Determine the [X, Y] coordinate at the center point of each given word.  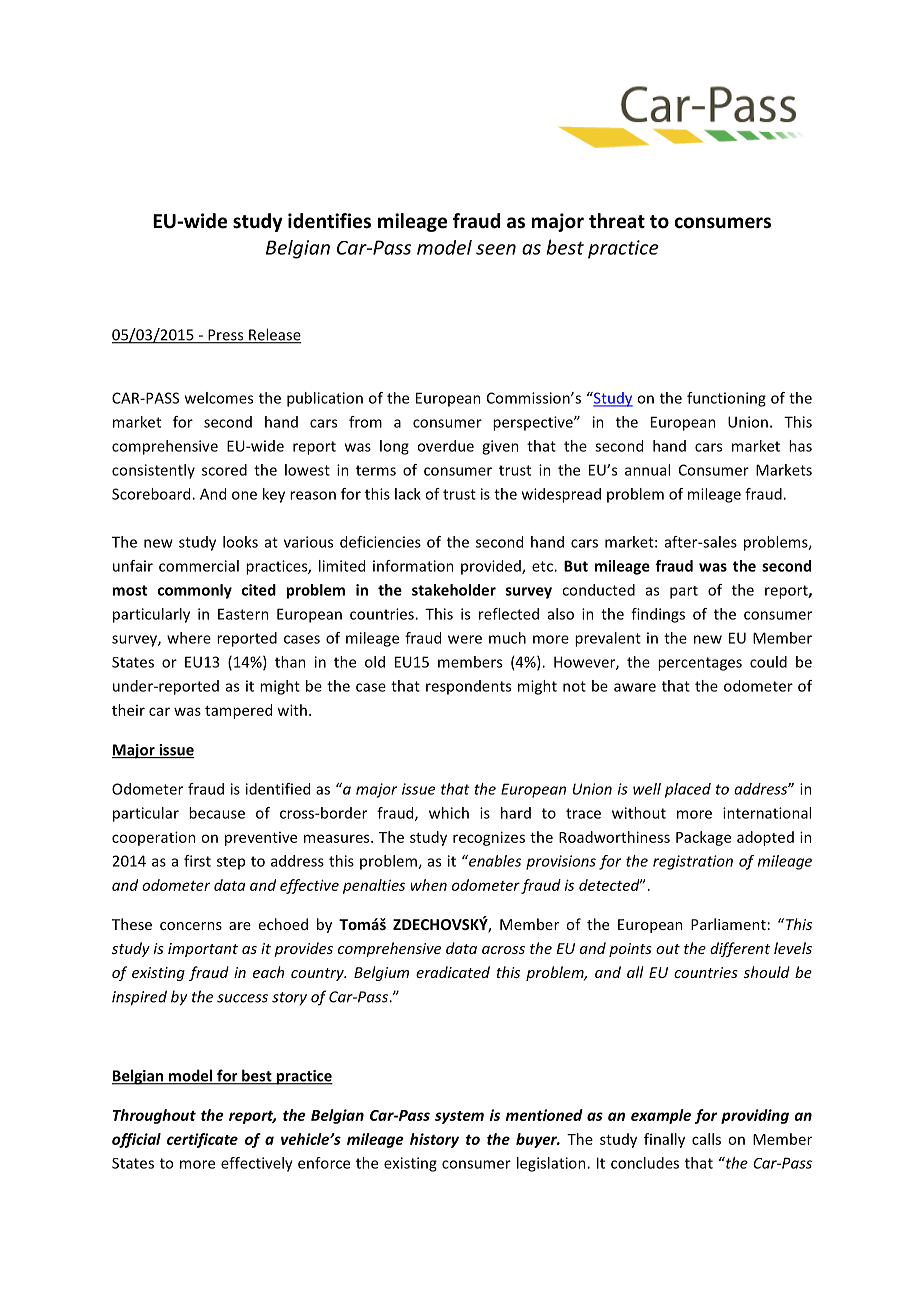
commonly [195, 591]
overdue [445, 446]
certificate [202, 1140]
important [203, 950]
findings [658, 615]
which [449, 813]
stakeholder [454, 590]
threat [617, 221]
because [217, 813]
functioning [726, 399]
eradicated [453, 972]
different [740, 949]
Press [226, 336]
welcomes [219, 398]
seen [496, 249]
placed [688, 790]
